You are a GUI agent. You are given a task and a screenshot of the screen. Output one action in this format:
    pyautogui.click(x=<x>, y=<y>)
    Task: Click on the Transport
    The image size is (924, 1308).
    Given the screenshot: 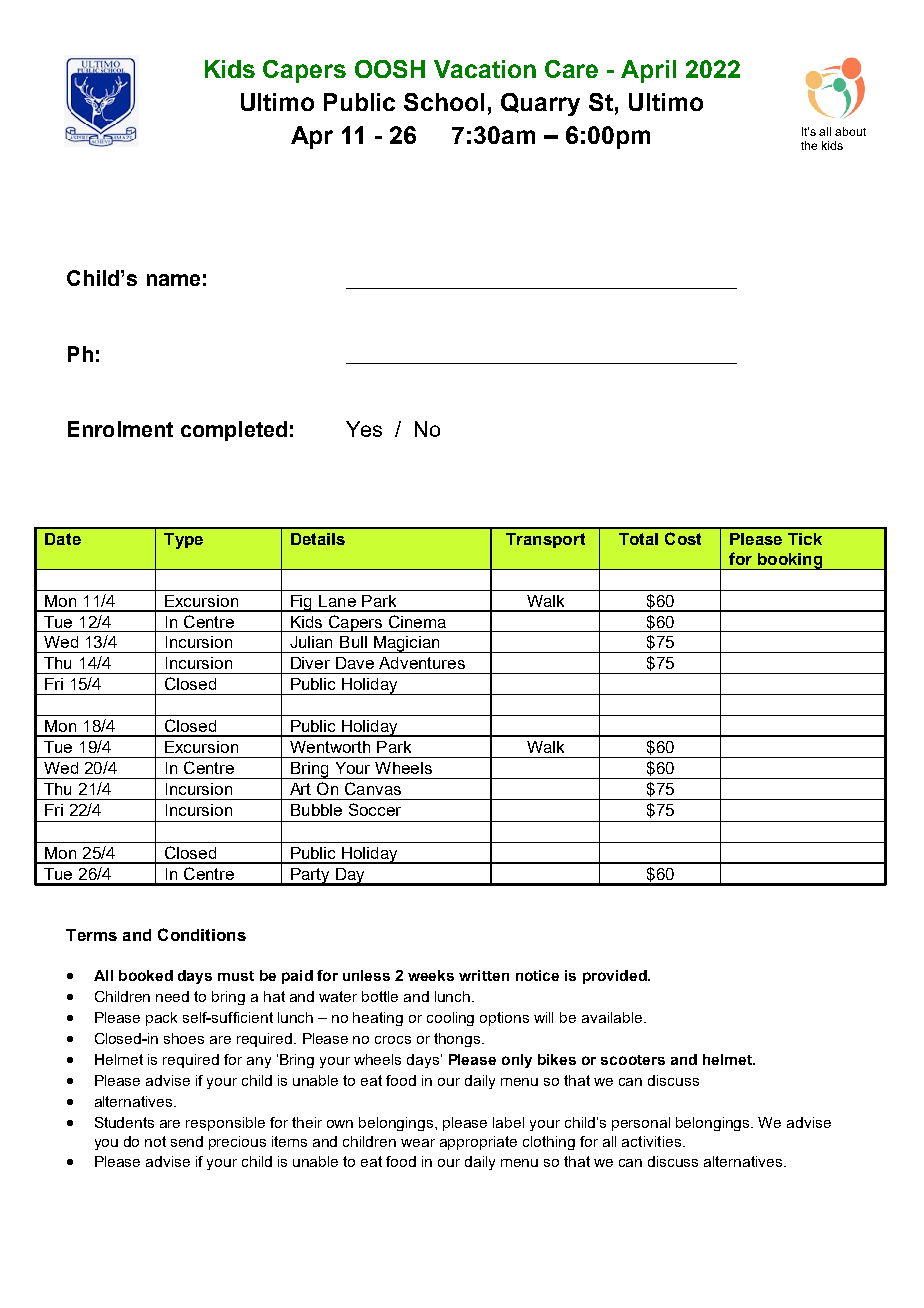 What is the action you would take?
    pyautogui.click(x=545, y=540)
